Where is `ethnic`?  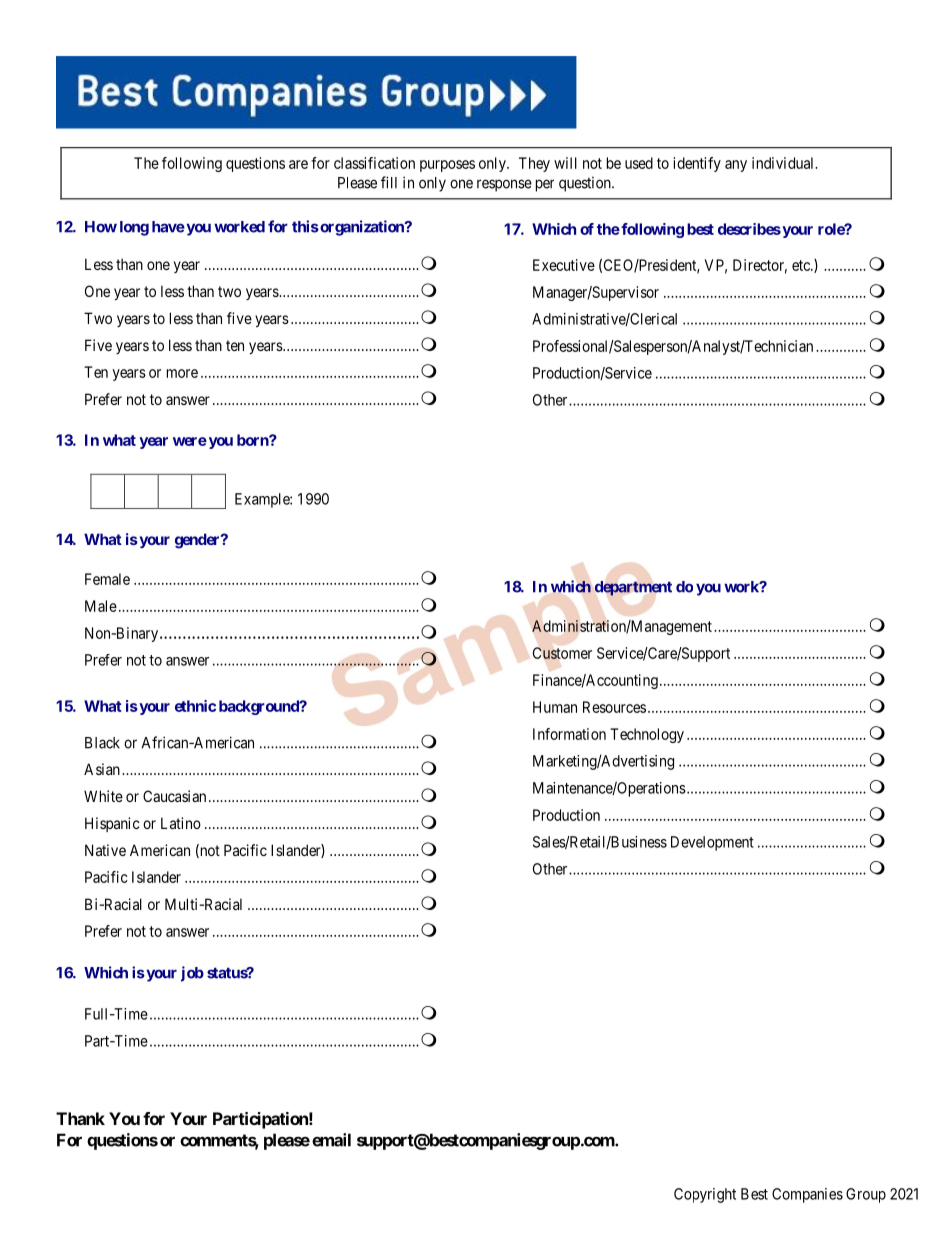
ethnic is located at coordinates (195, 706).
